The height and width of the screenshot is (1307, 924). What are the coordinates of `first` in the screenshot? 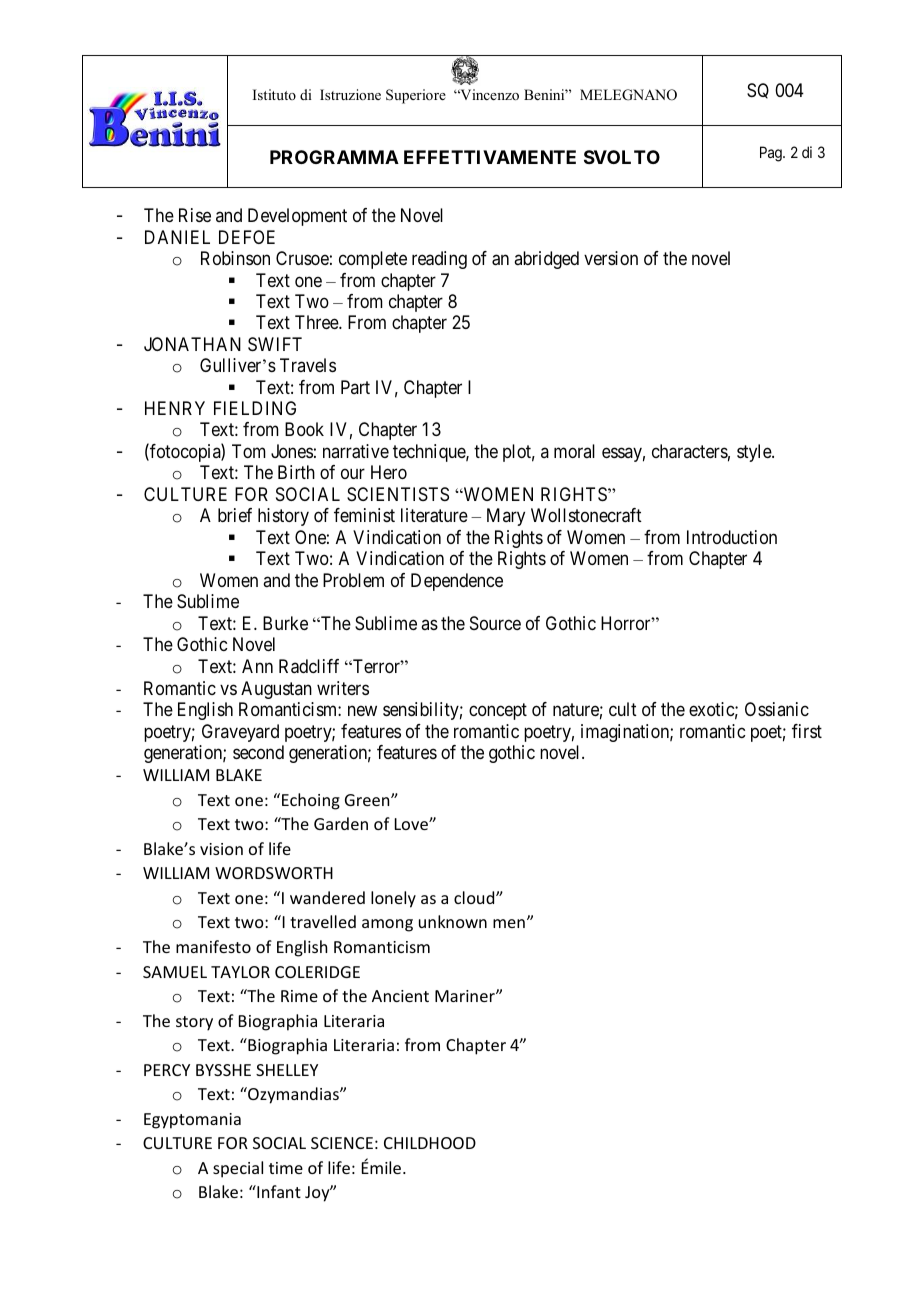 It's located at (807, 731).
